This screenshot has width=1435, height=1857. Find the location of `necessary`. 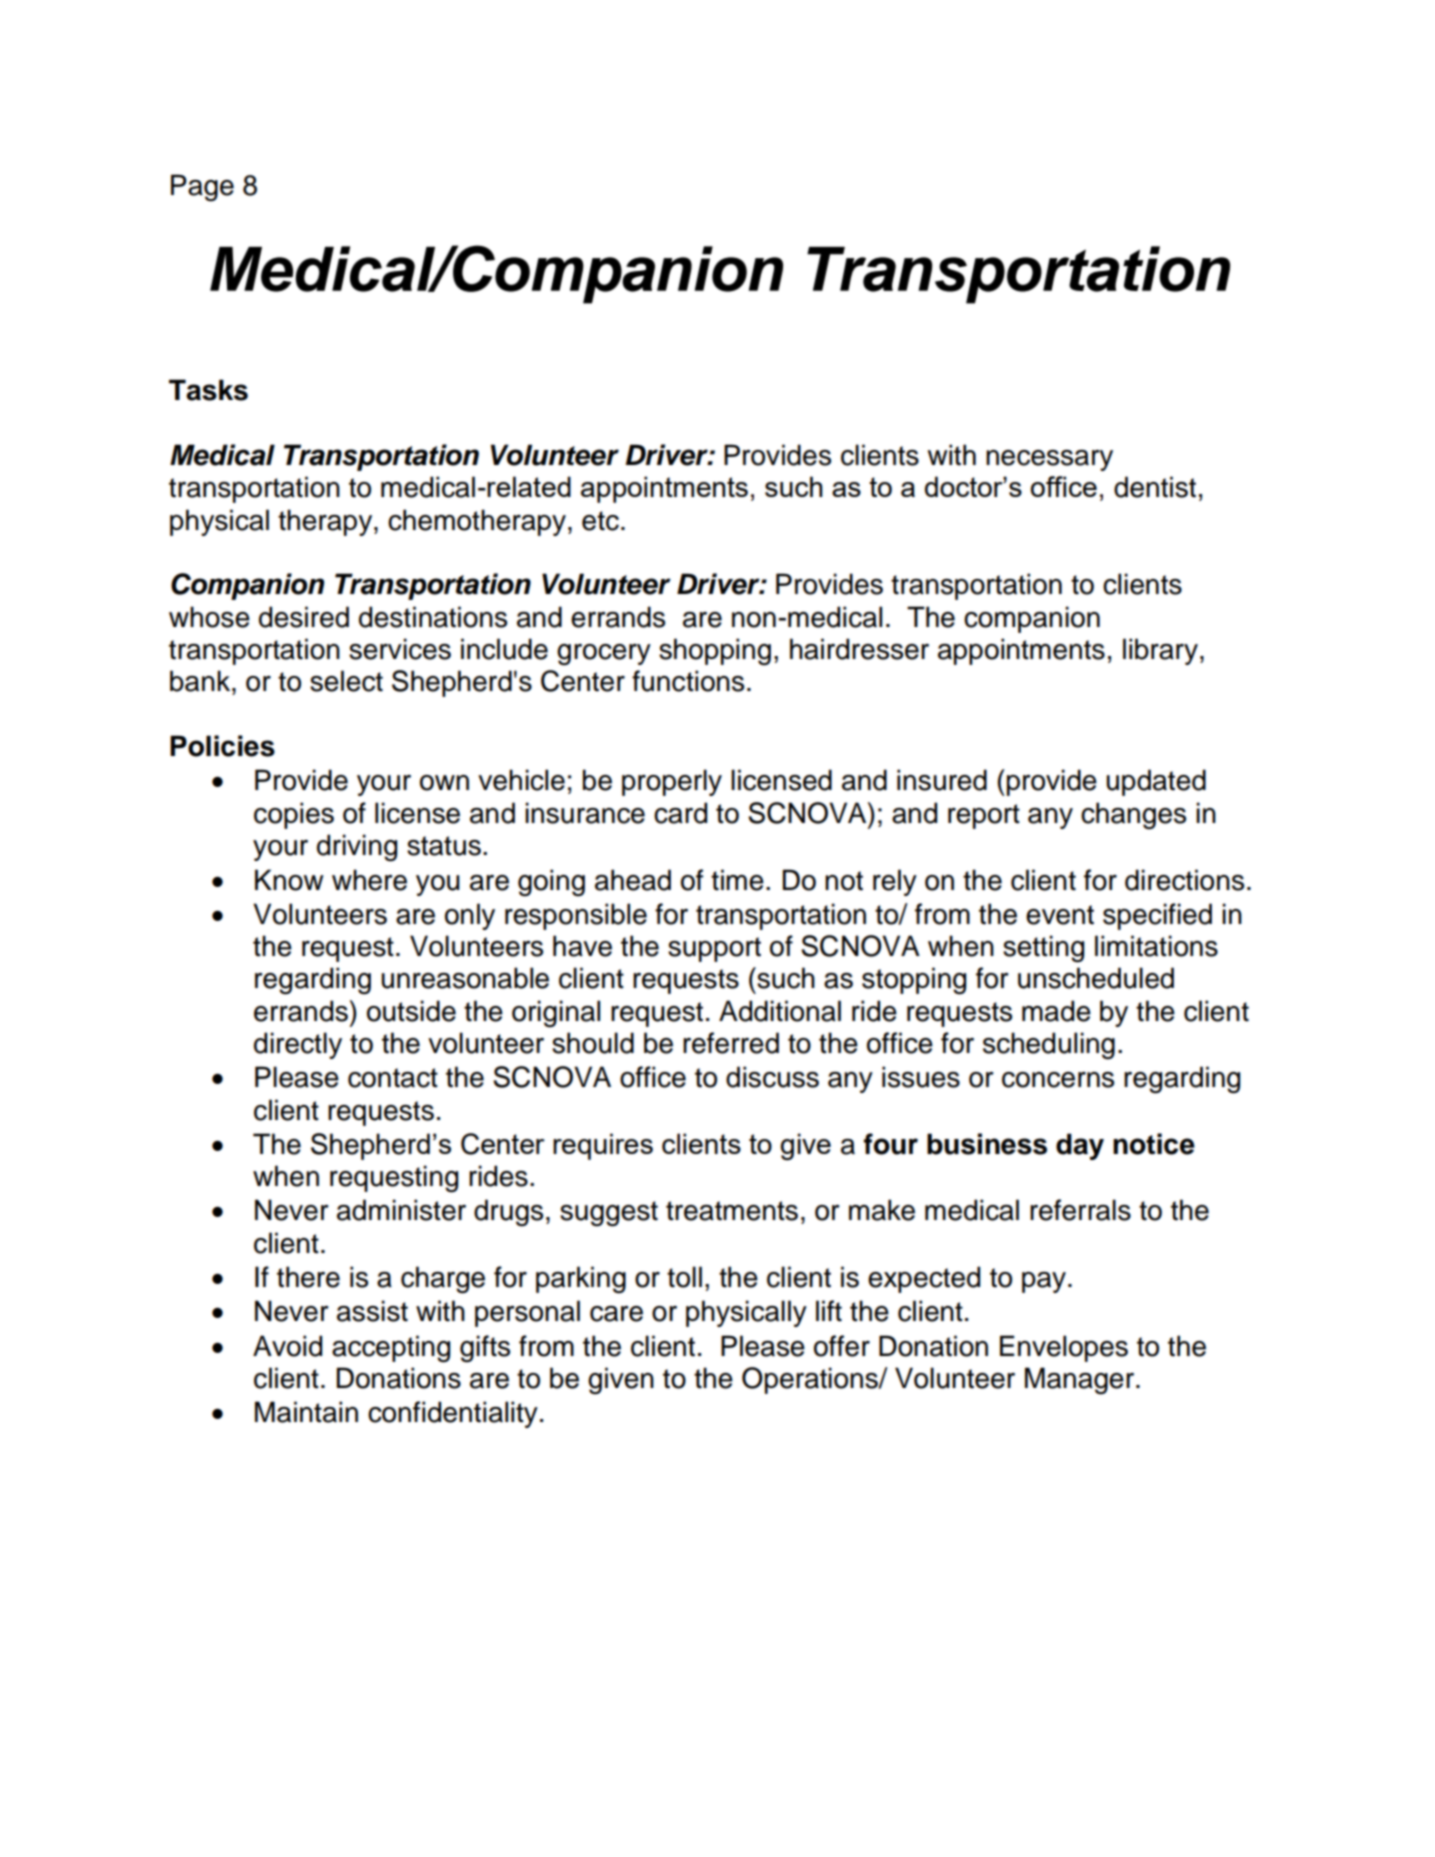

necessary is located at coordinates (1049, 460).
